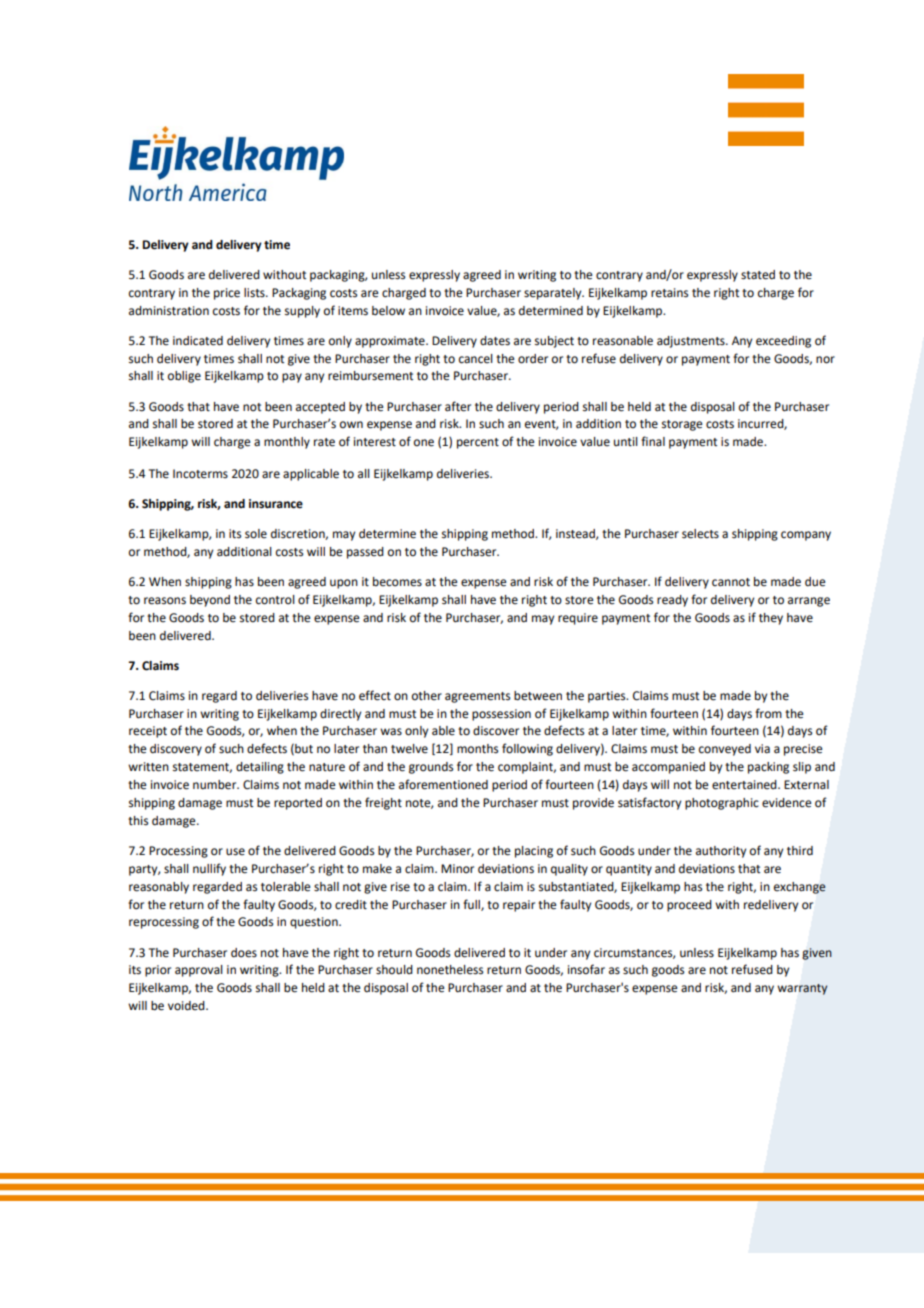 The height and width of the screenshot is (1308, 924). I want to click on number, so click(216, 785).
